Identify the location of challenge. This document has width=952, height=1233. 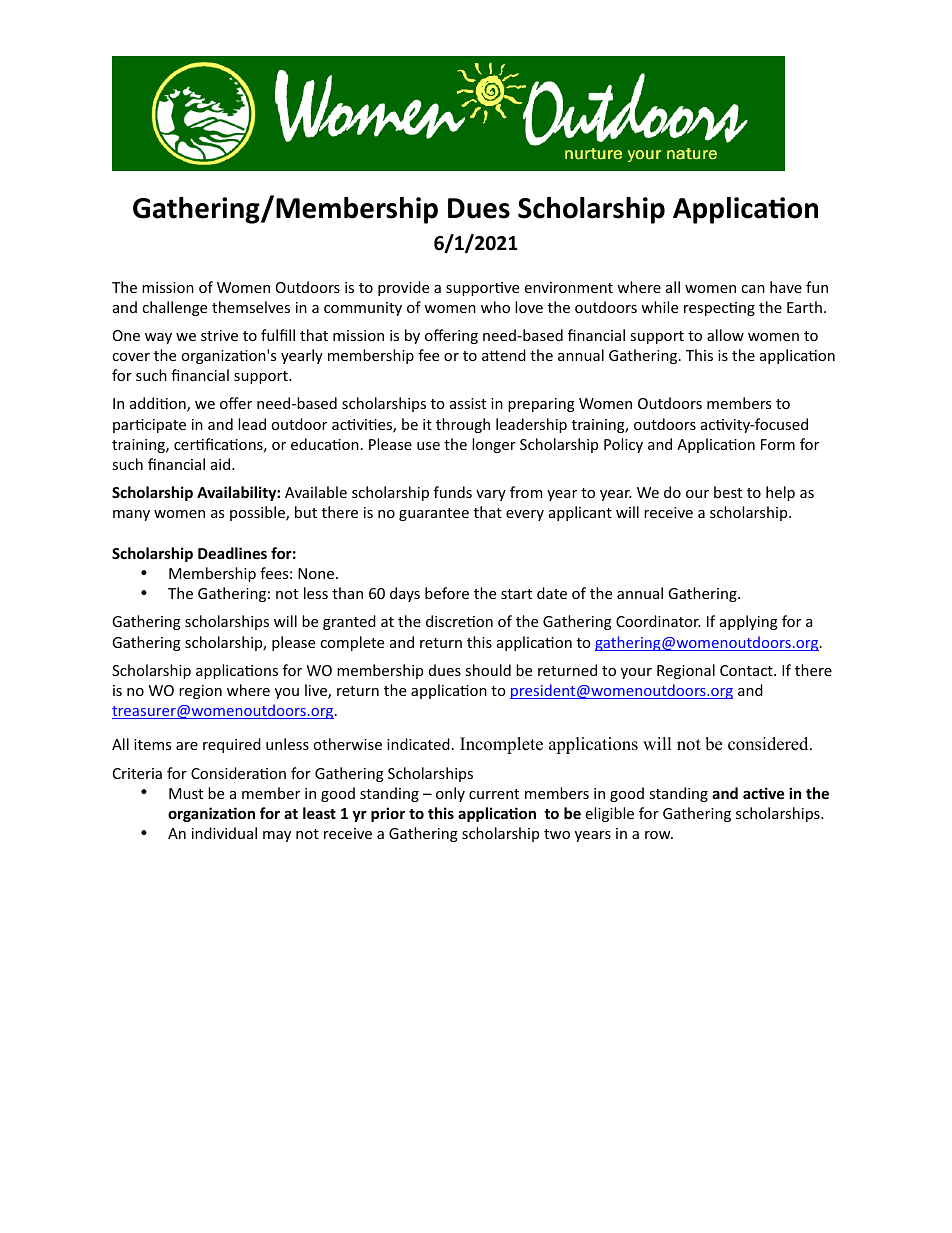
(174, 308).
